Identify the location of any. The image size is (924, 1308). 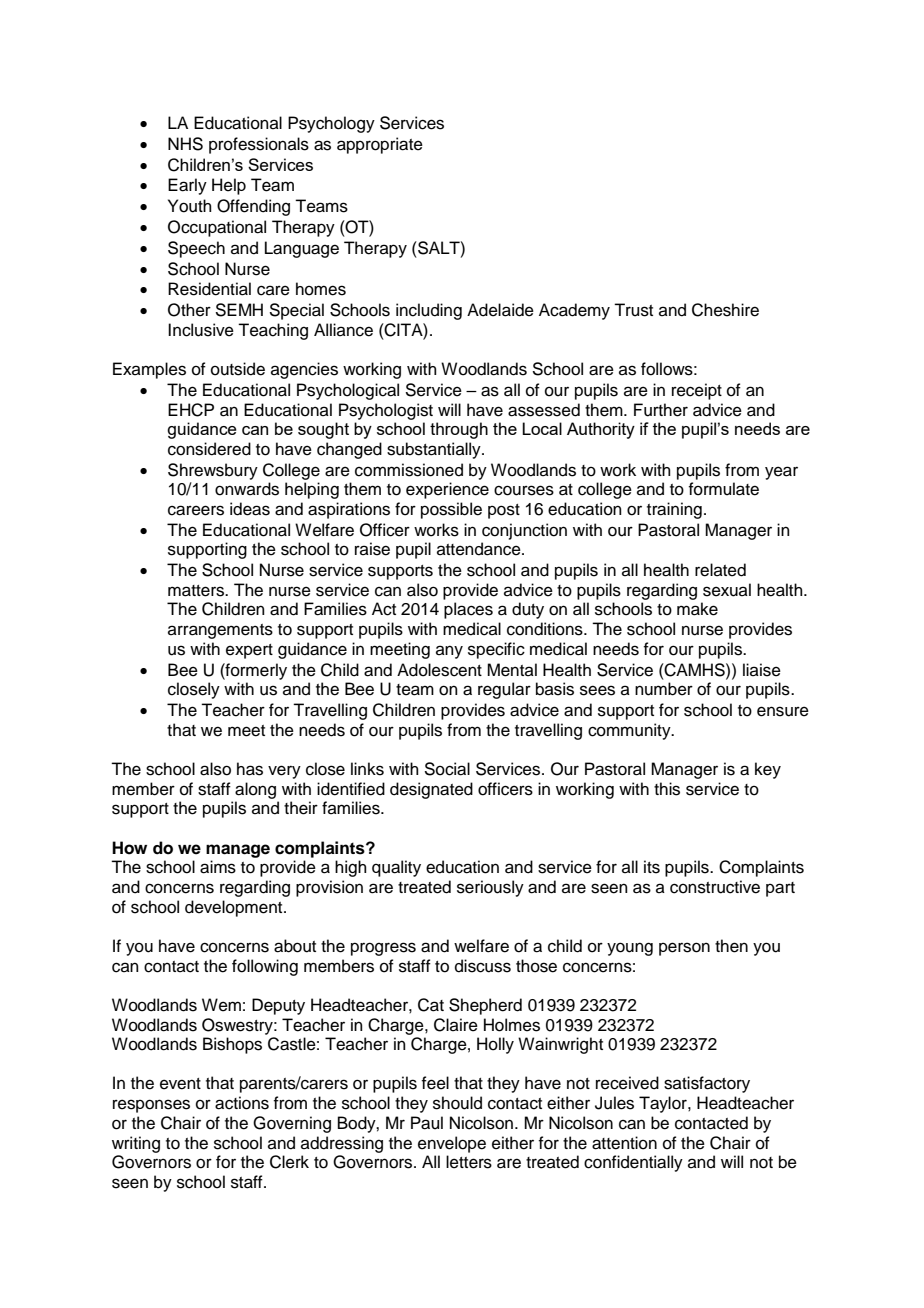
(449, 652).
